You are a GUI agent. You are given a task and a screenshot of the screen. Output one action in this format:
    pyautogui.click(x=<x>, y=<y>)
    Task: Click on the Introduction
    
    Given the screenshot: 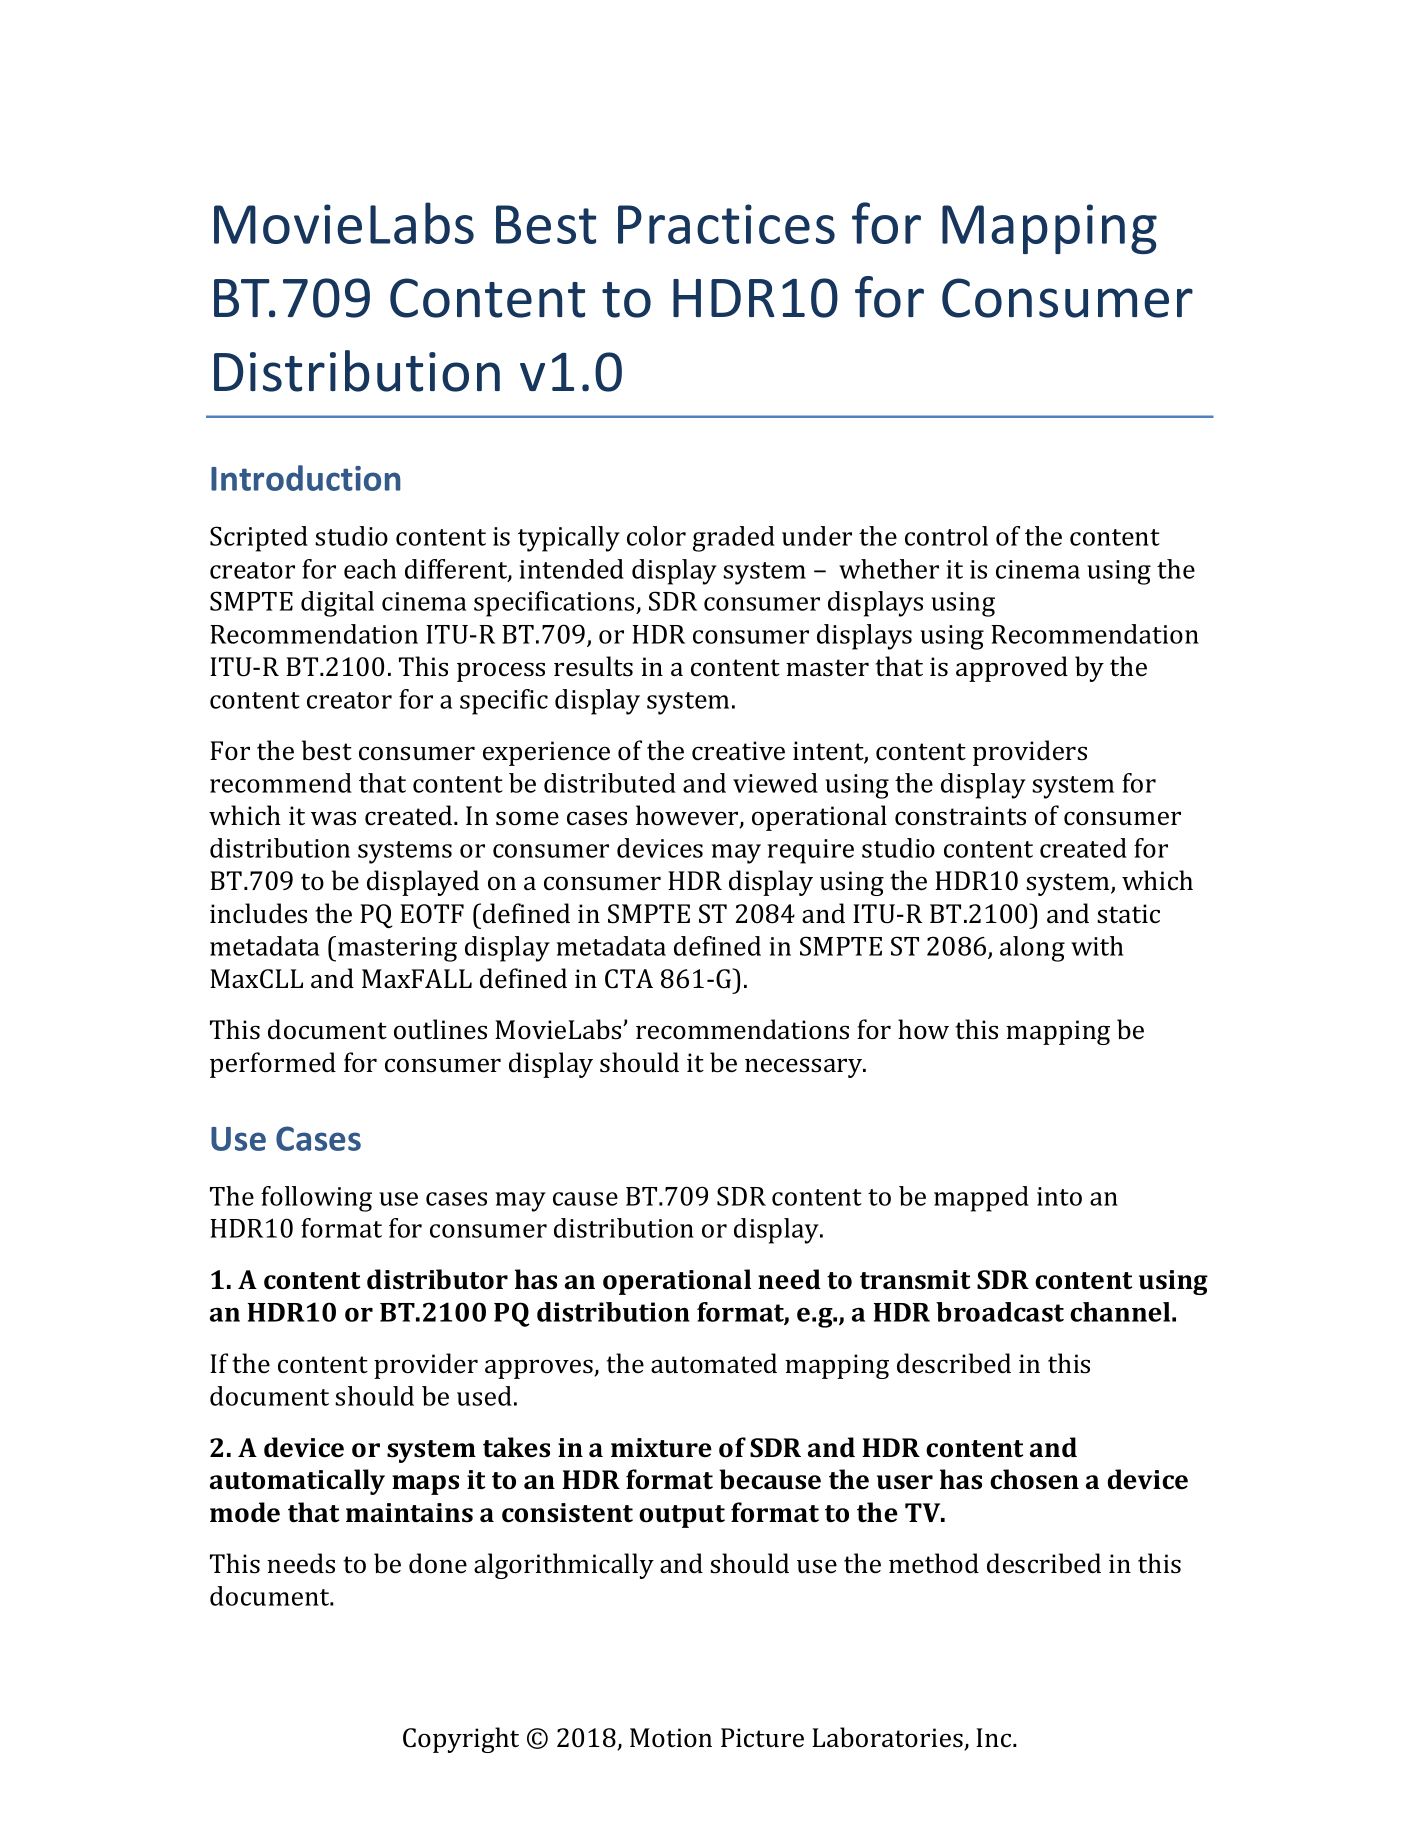 What is the action you would take?
    pyautogui.click(x=305, y=478)
